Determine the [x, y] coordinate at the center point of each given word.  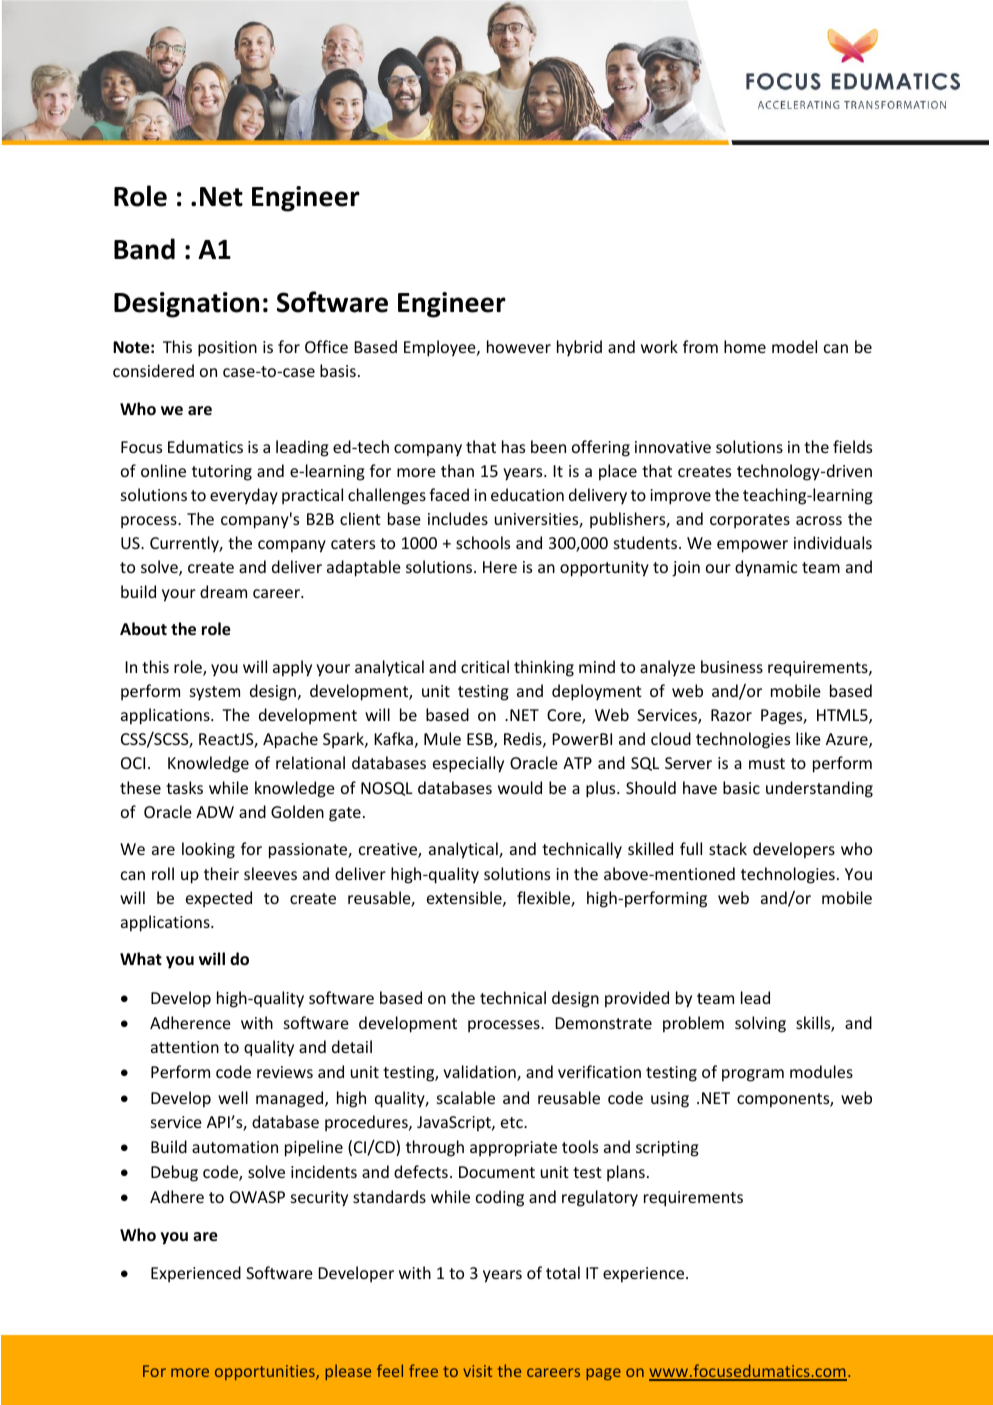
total [563, 1272]
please [348, 1372]
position [227, 349]
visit [477, 1371]
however [519, 346]
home [745, 346]
